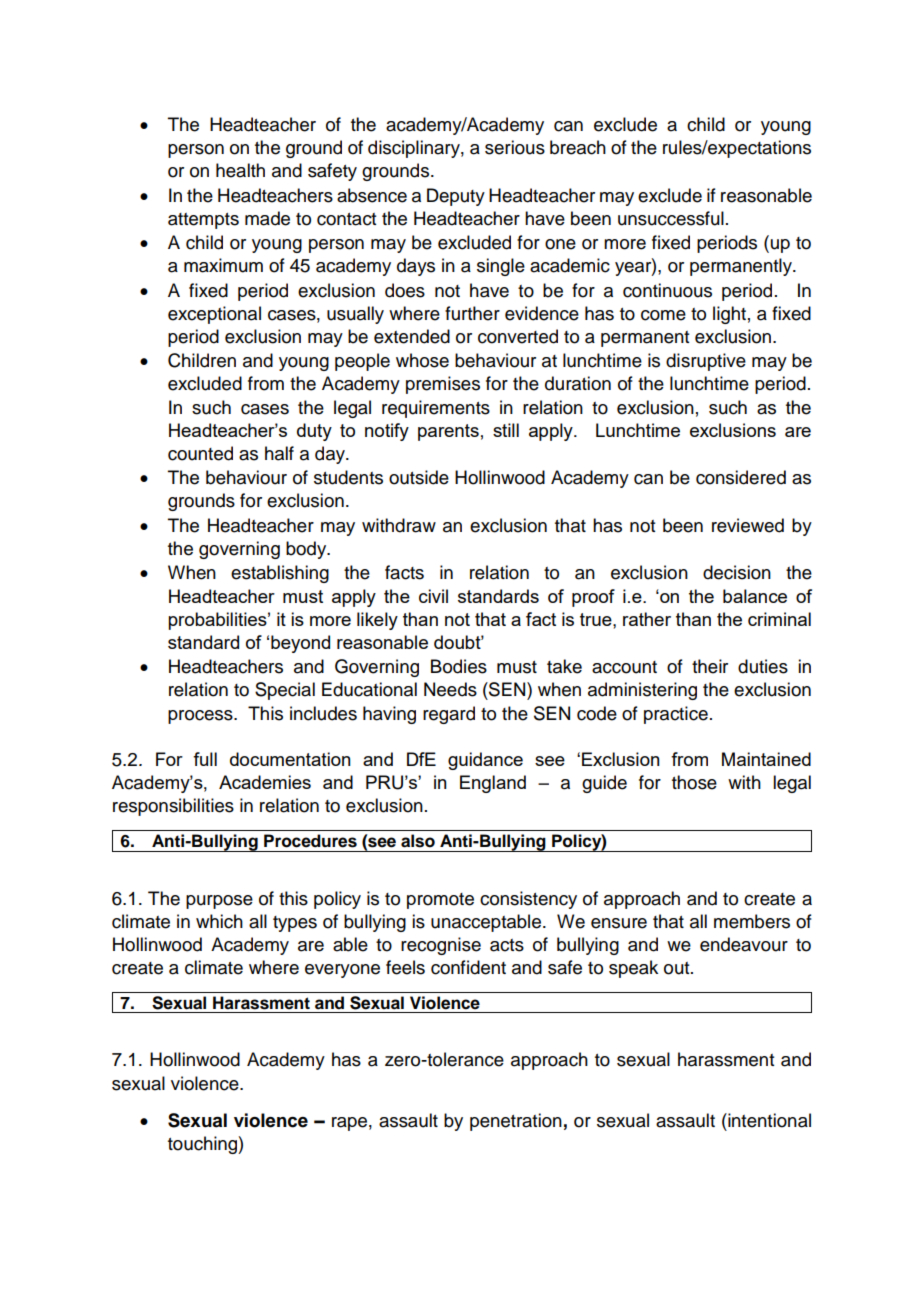 This screenshot has height=1309, width=924. What do you see at coordinates (710, 666) in the screenshot?
I see `their` at bounding box center [710, 666].
